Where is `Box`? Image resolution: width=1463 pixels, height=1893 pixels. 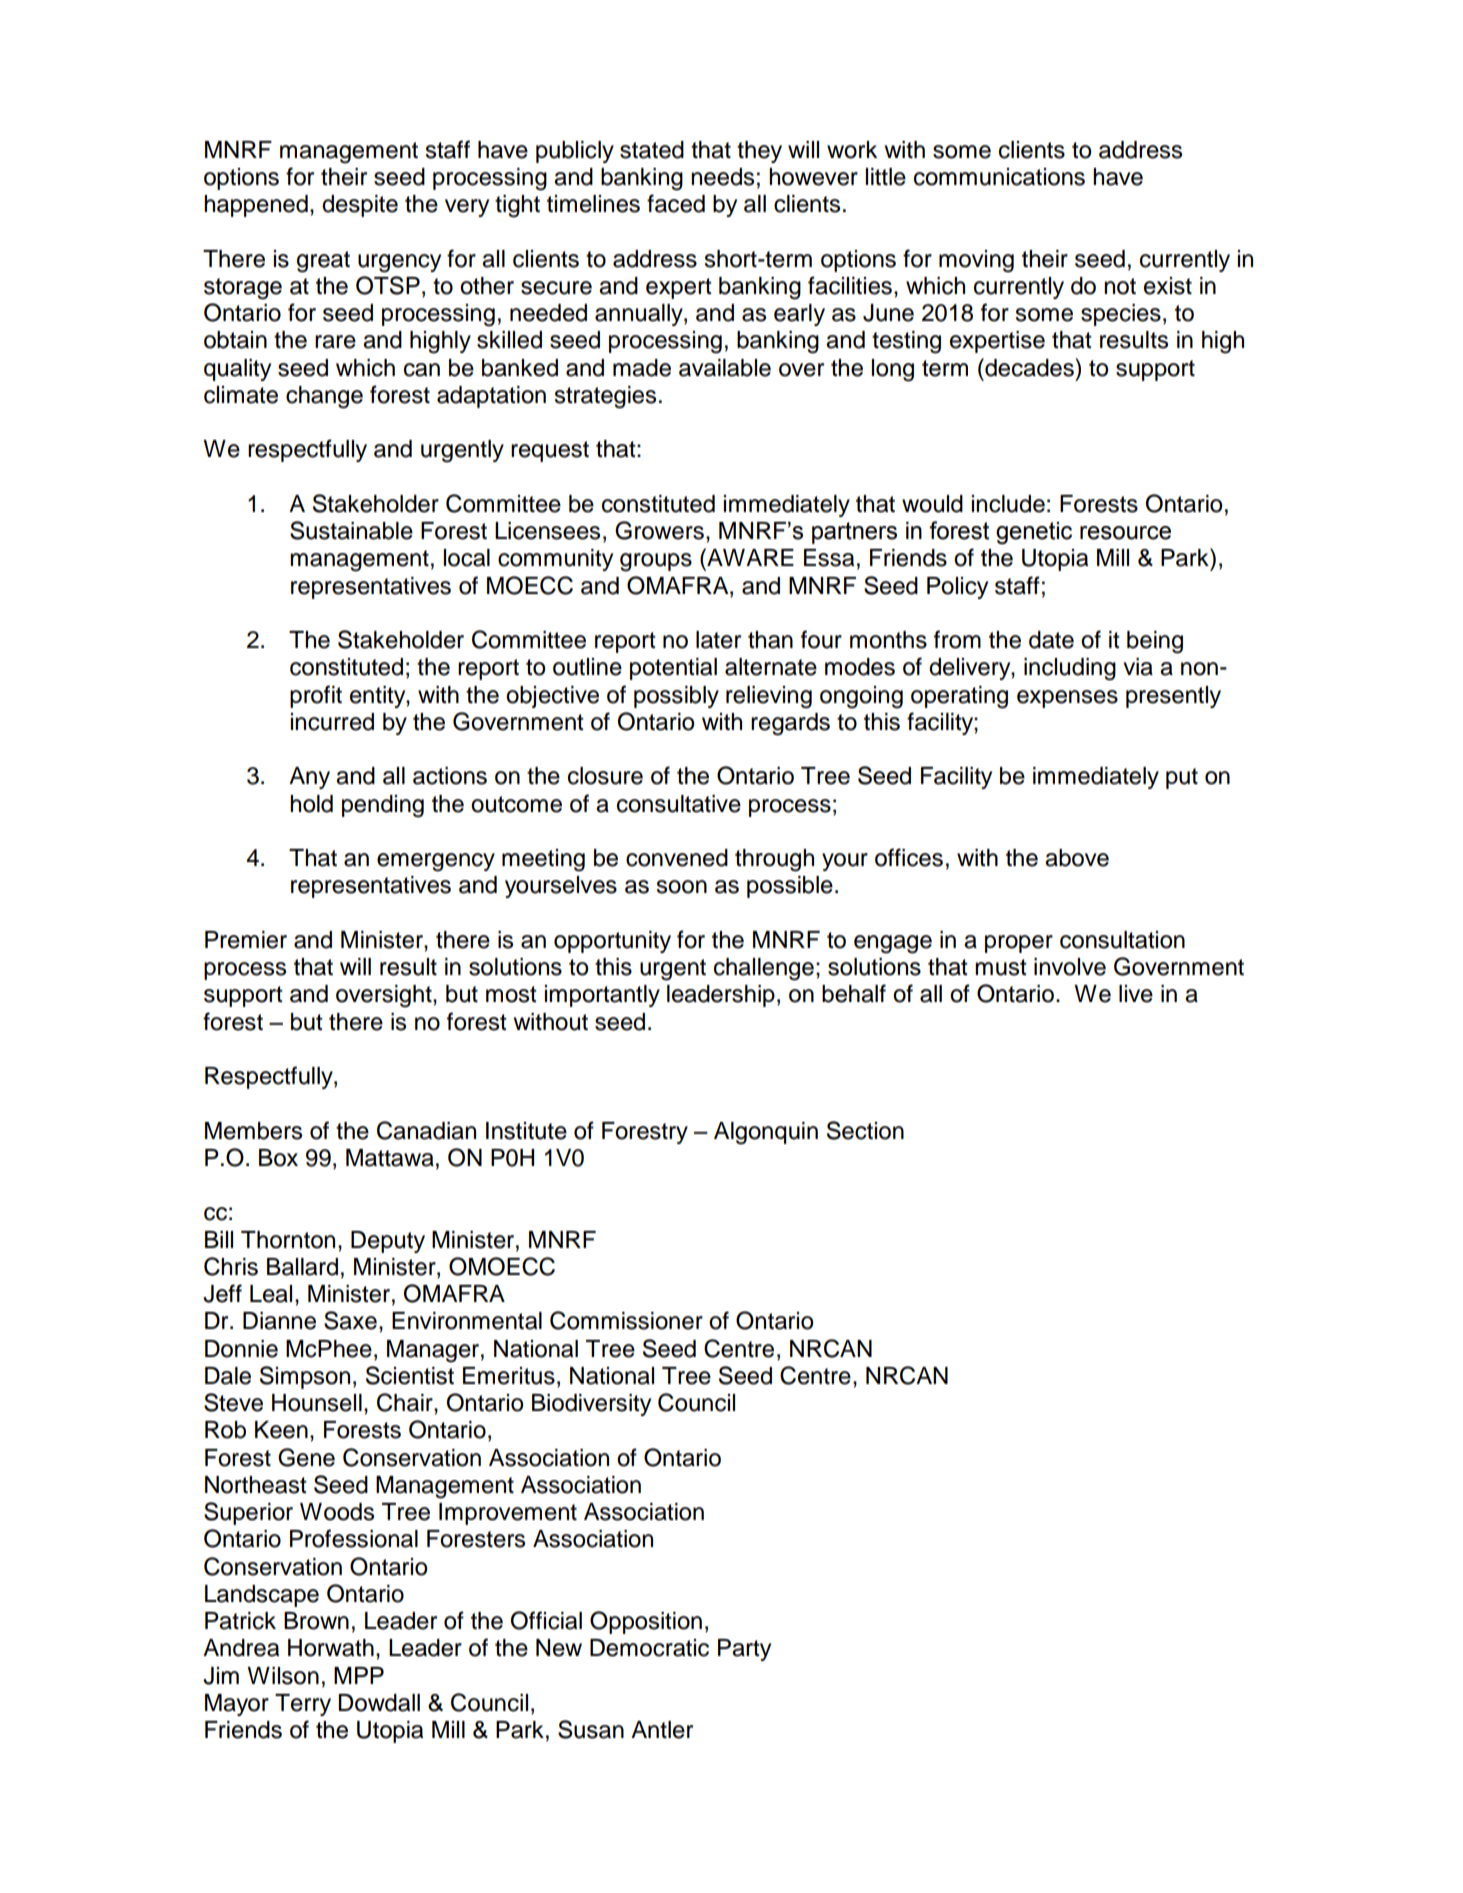 Box is located at coordinates (278, 1158).
